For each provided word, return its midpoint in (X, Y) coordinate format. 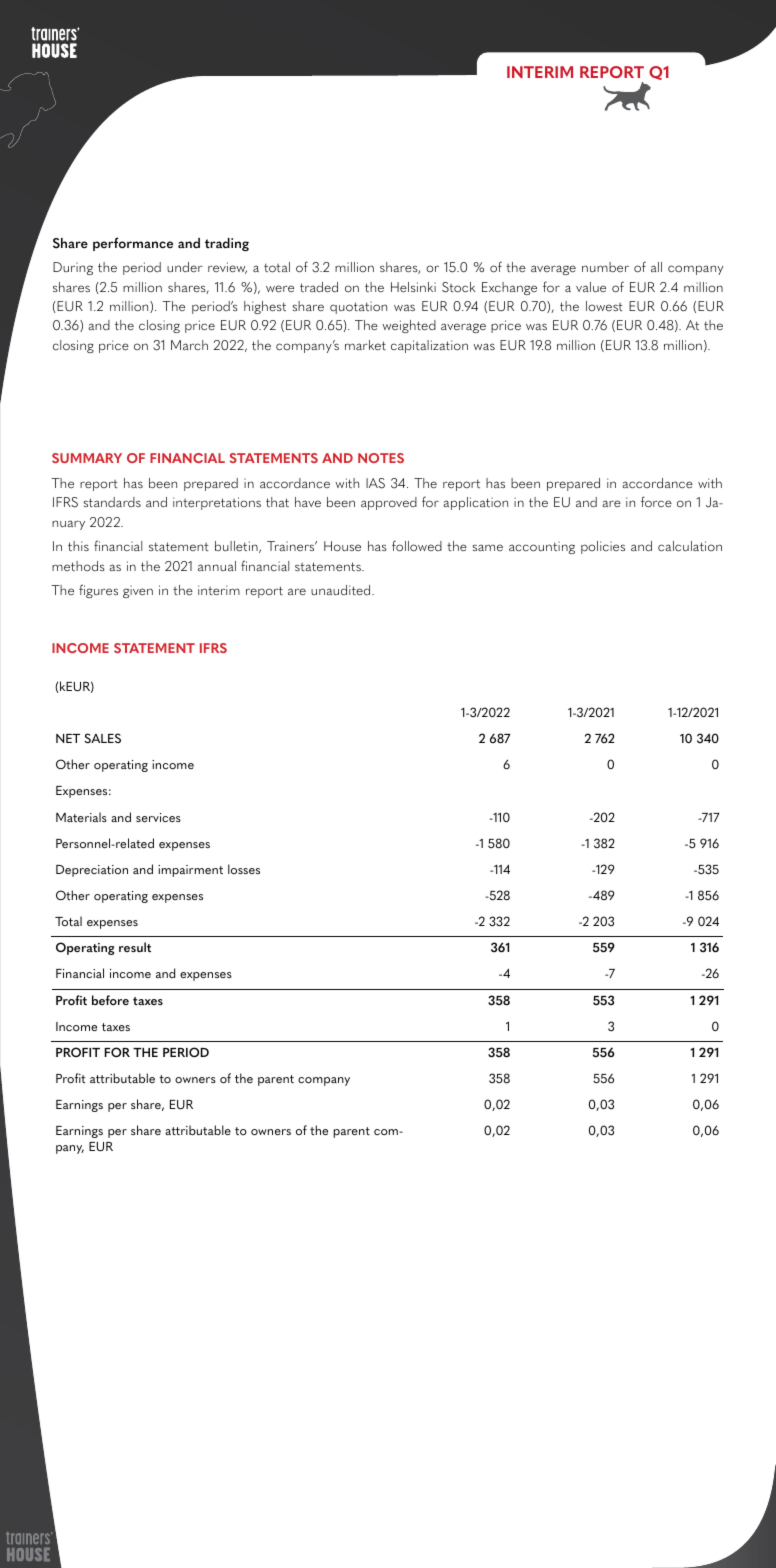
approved (389, 503)
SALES (103, 738)
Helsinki (413, 287)
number (605, 267)
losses (244, 869)
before (110, 1000)
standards (112, 502)
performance (133, 244)
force (656, 502)
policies (603, 547)
